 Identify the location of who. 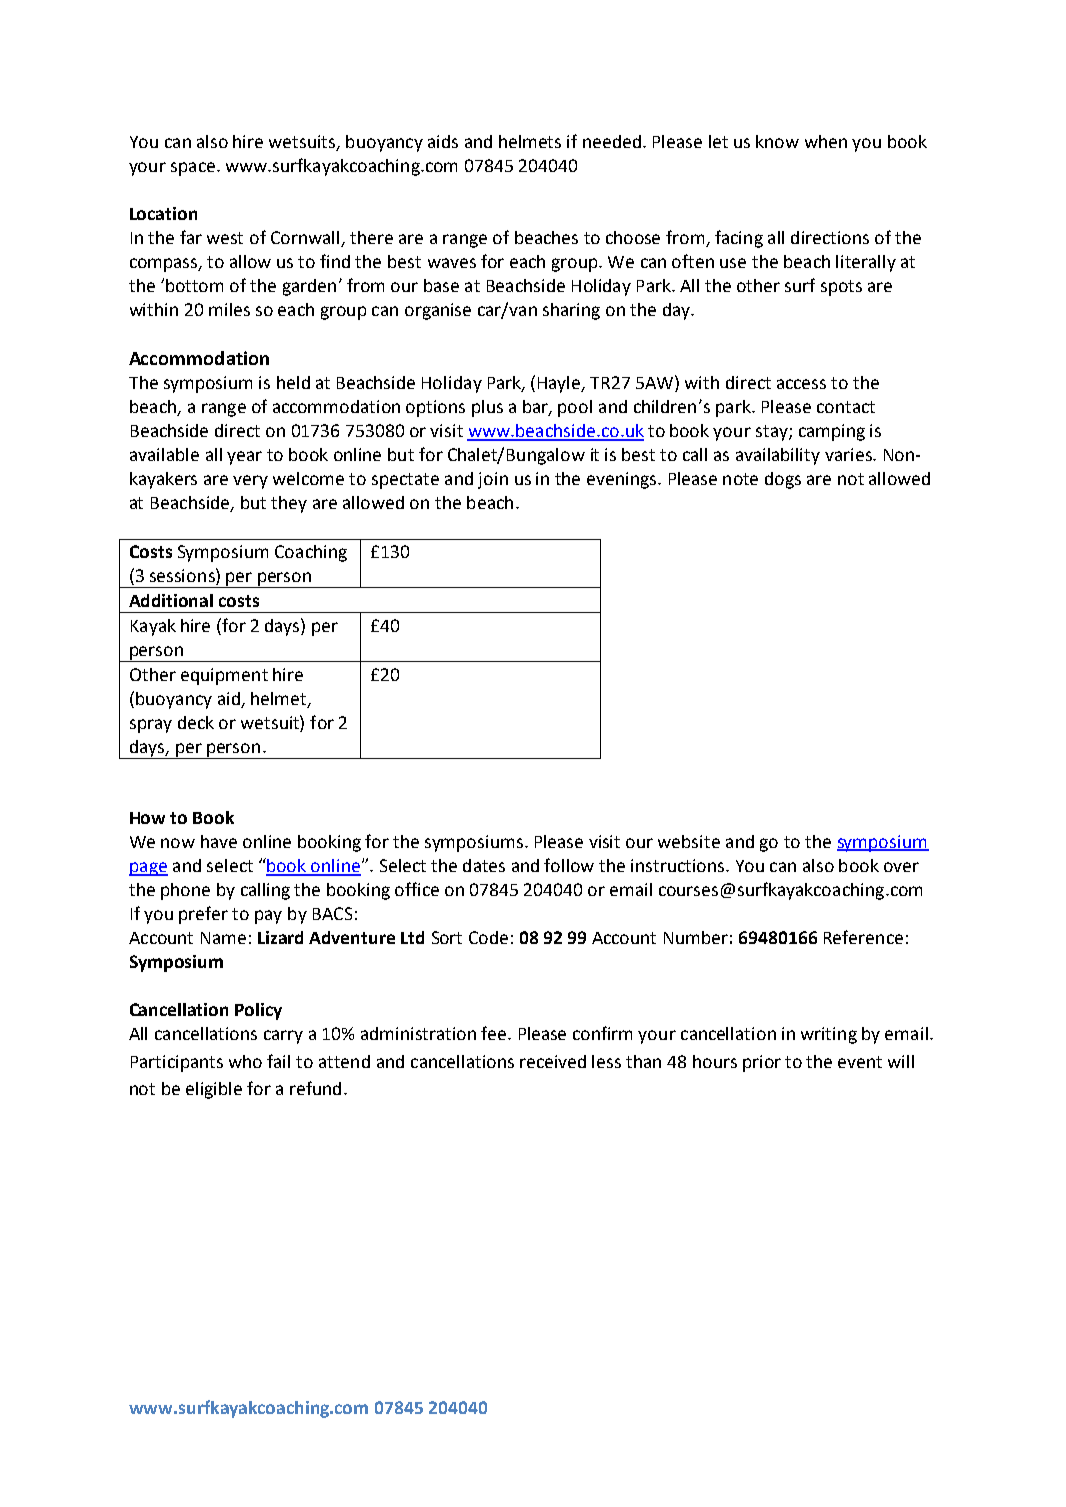
(245, 1061).
